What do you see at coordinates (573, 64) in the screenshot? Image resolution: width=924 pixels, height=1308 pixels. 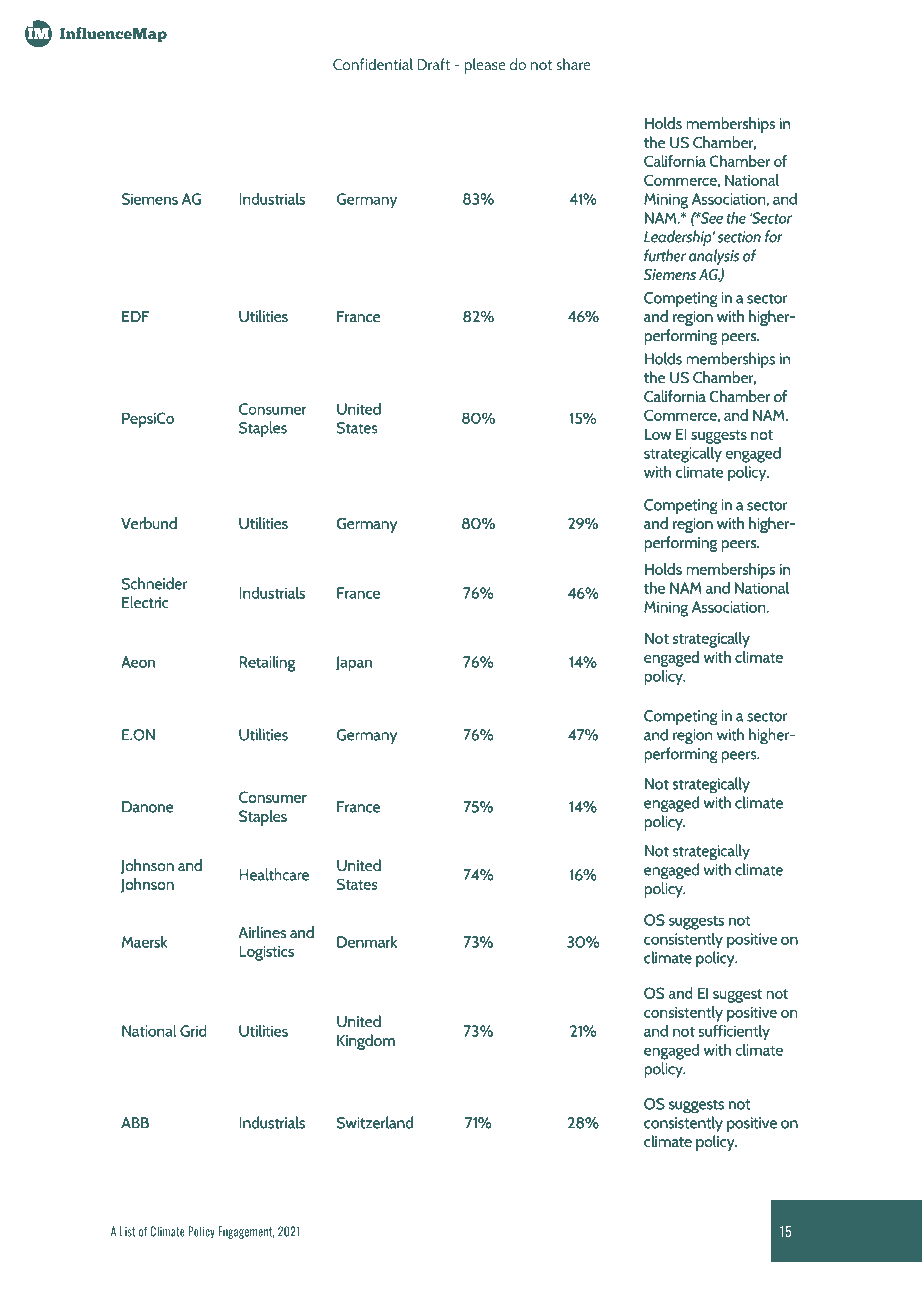 I see `share` at bounding box center [573, 64].
